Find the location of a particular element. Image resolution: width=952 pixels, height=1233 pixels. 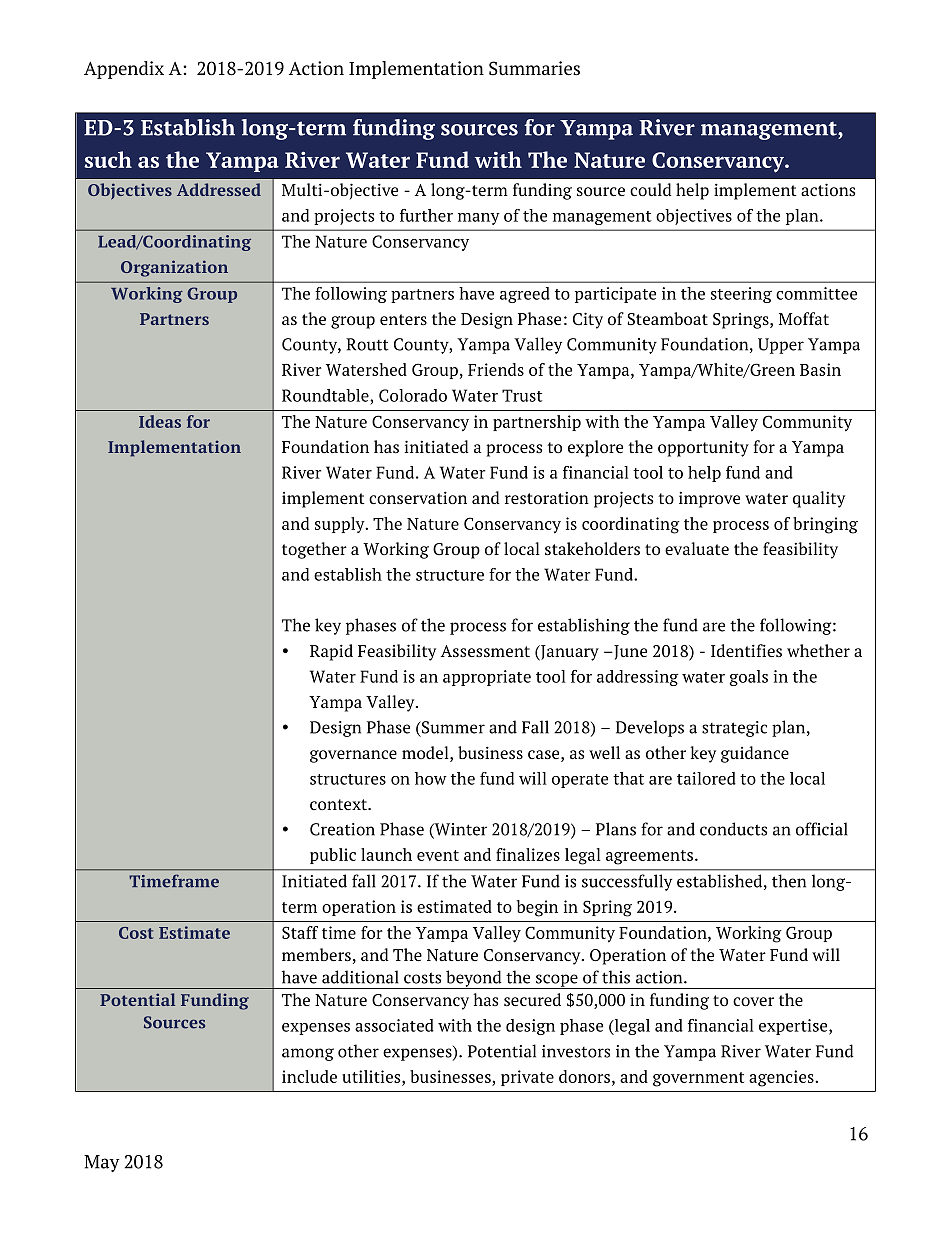

May is located at coordinates (102, 1163).
